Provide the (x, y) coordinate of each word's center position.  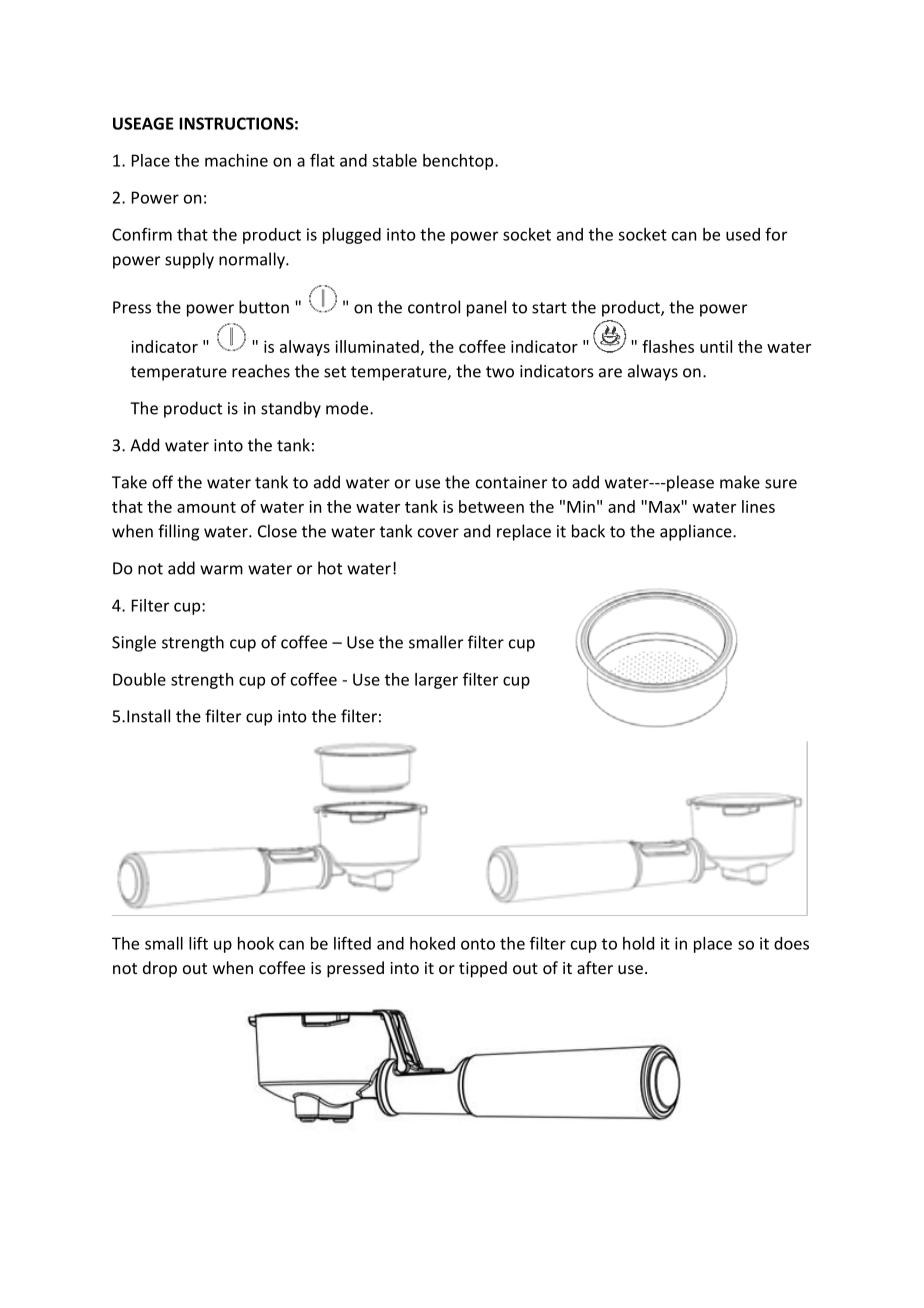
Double (139, 679)
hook (256, 943)
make (740, 482)
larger (436, 681)
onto (478, 944)
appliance (697, 532)
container (511, 482)
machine (236, 160)
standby (291, 409)
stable (394, 160)
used (743, 234)
